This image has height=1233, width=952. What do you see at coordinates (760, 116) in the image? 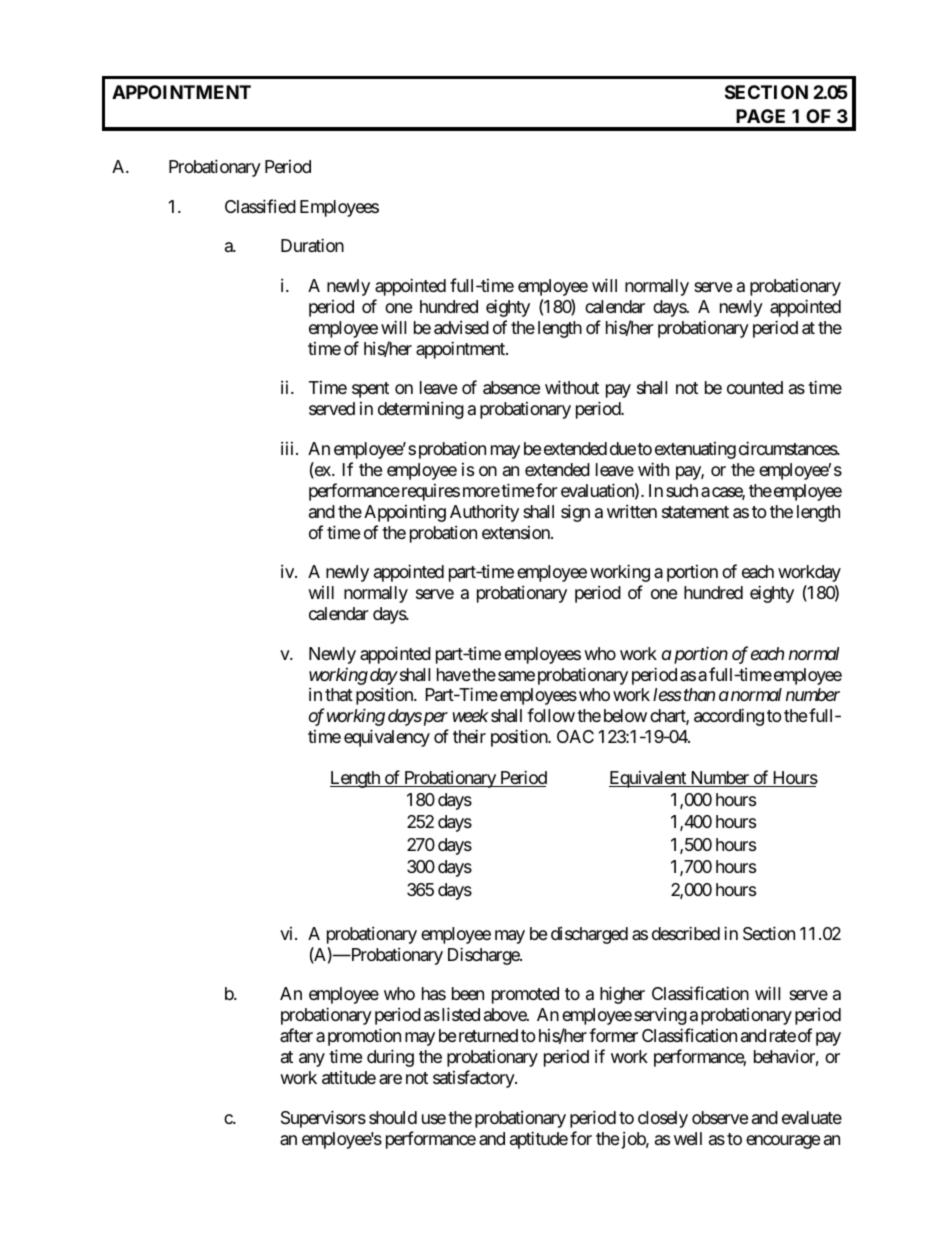
I see `PAGE` at bounding box center [760, 116].
